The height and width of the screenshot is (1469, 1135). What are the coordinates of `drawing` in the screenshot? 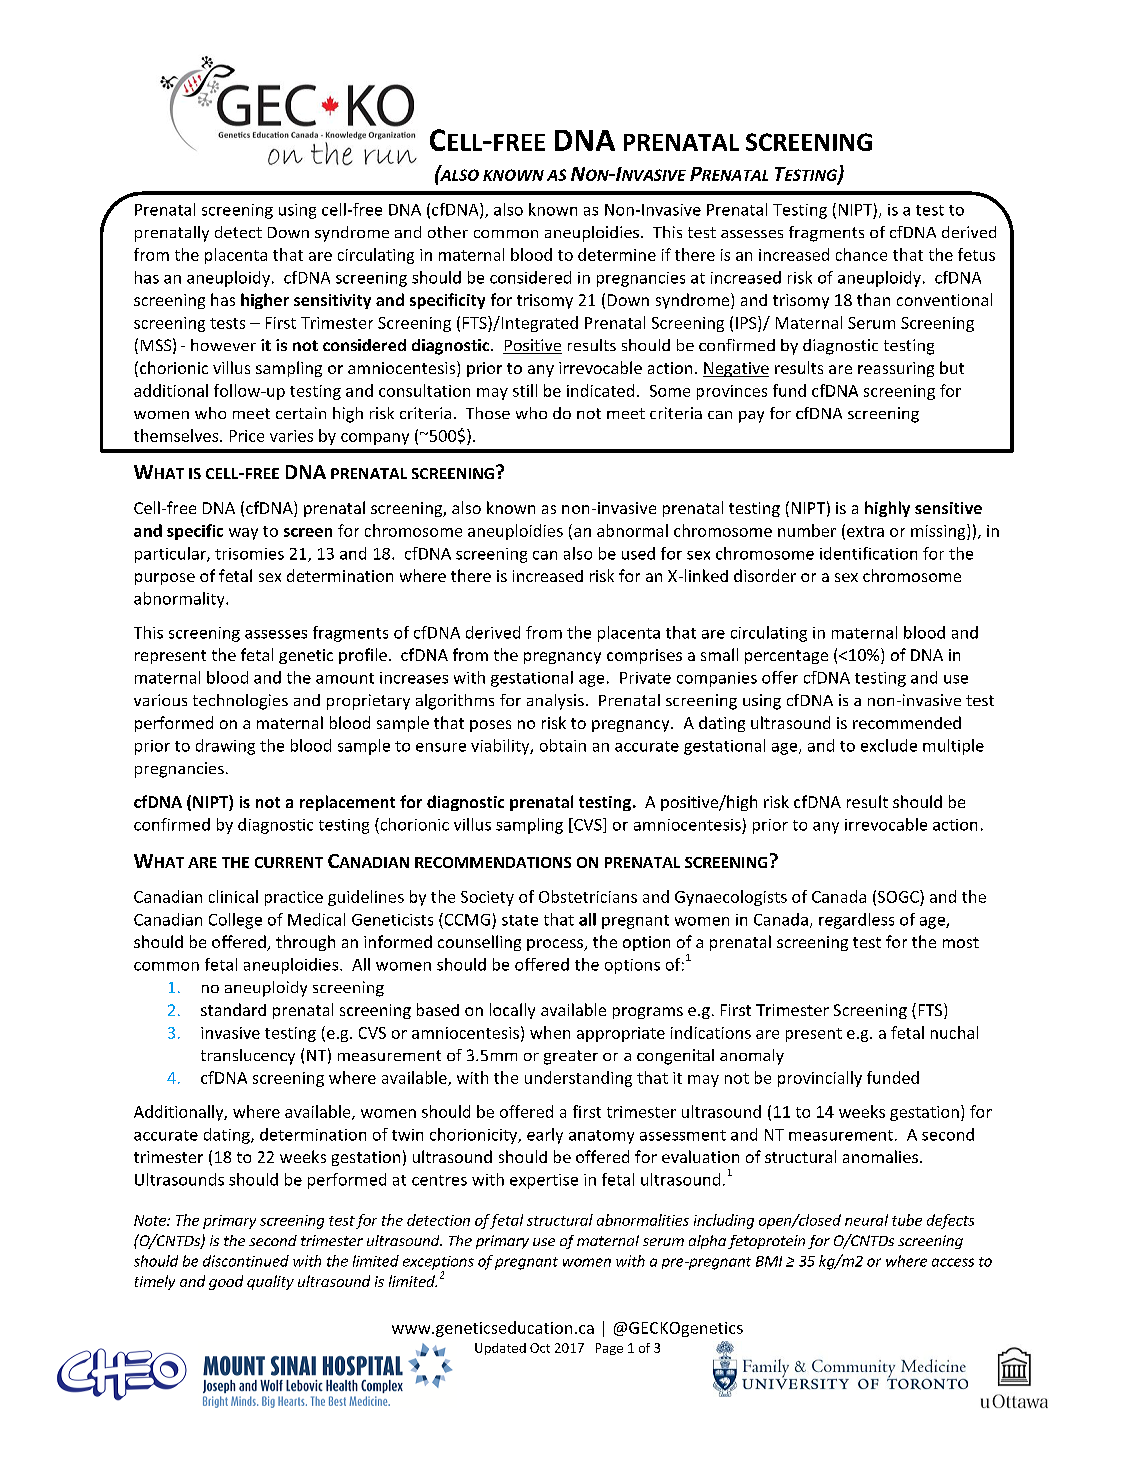 It's located at (225, 747).
